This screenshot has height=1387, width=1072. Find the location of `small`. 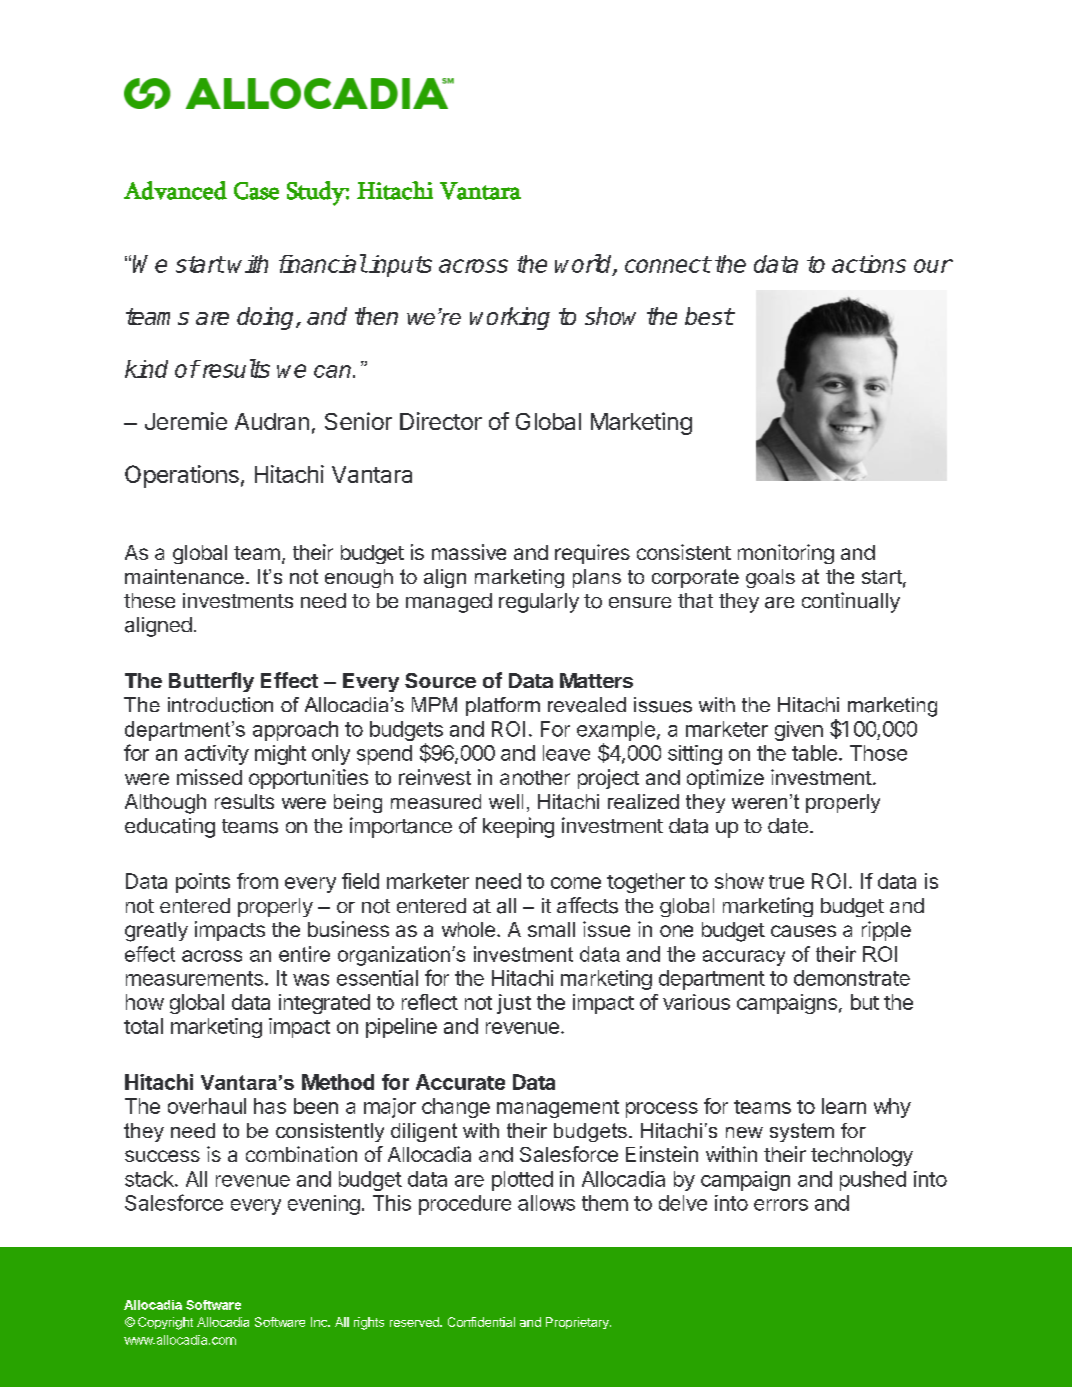

small is located at coordinates (551, 929).
